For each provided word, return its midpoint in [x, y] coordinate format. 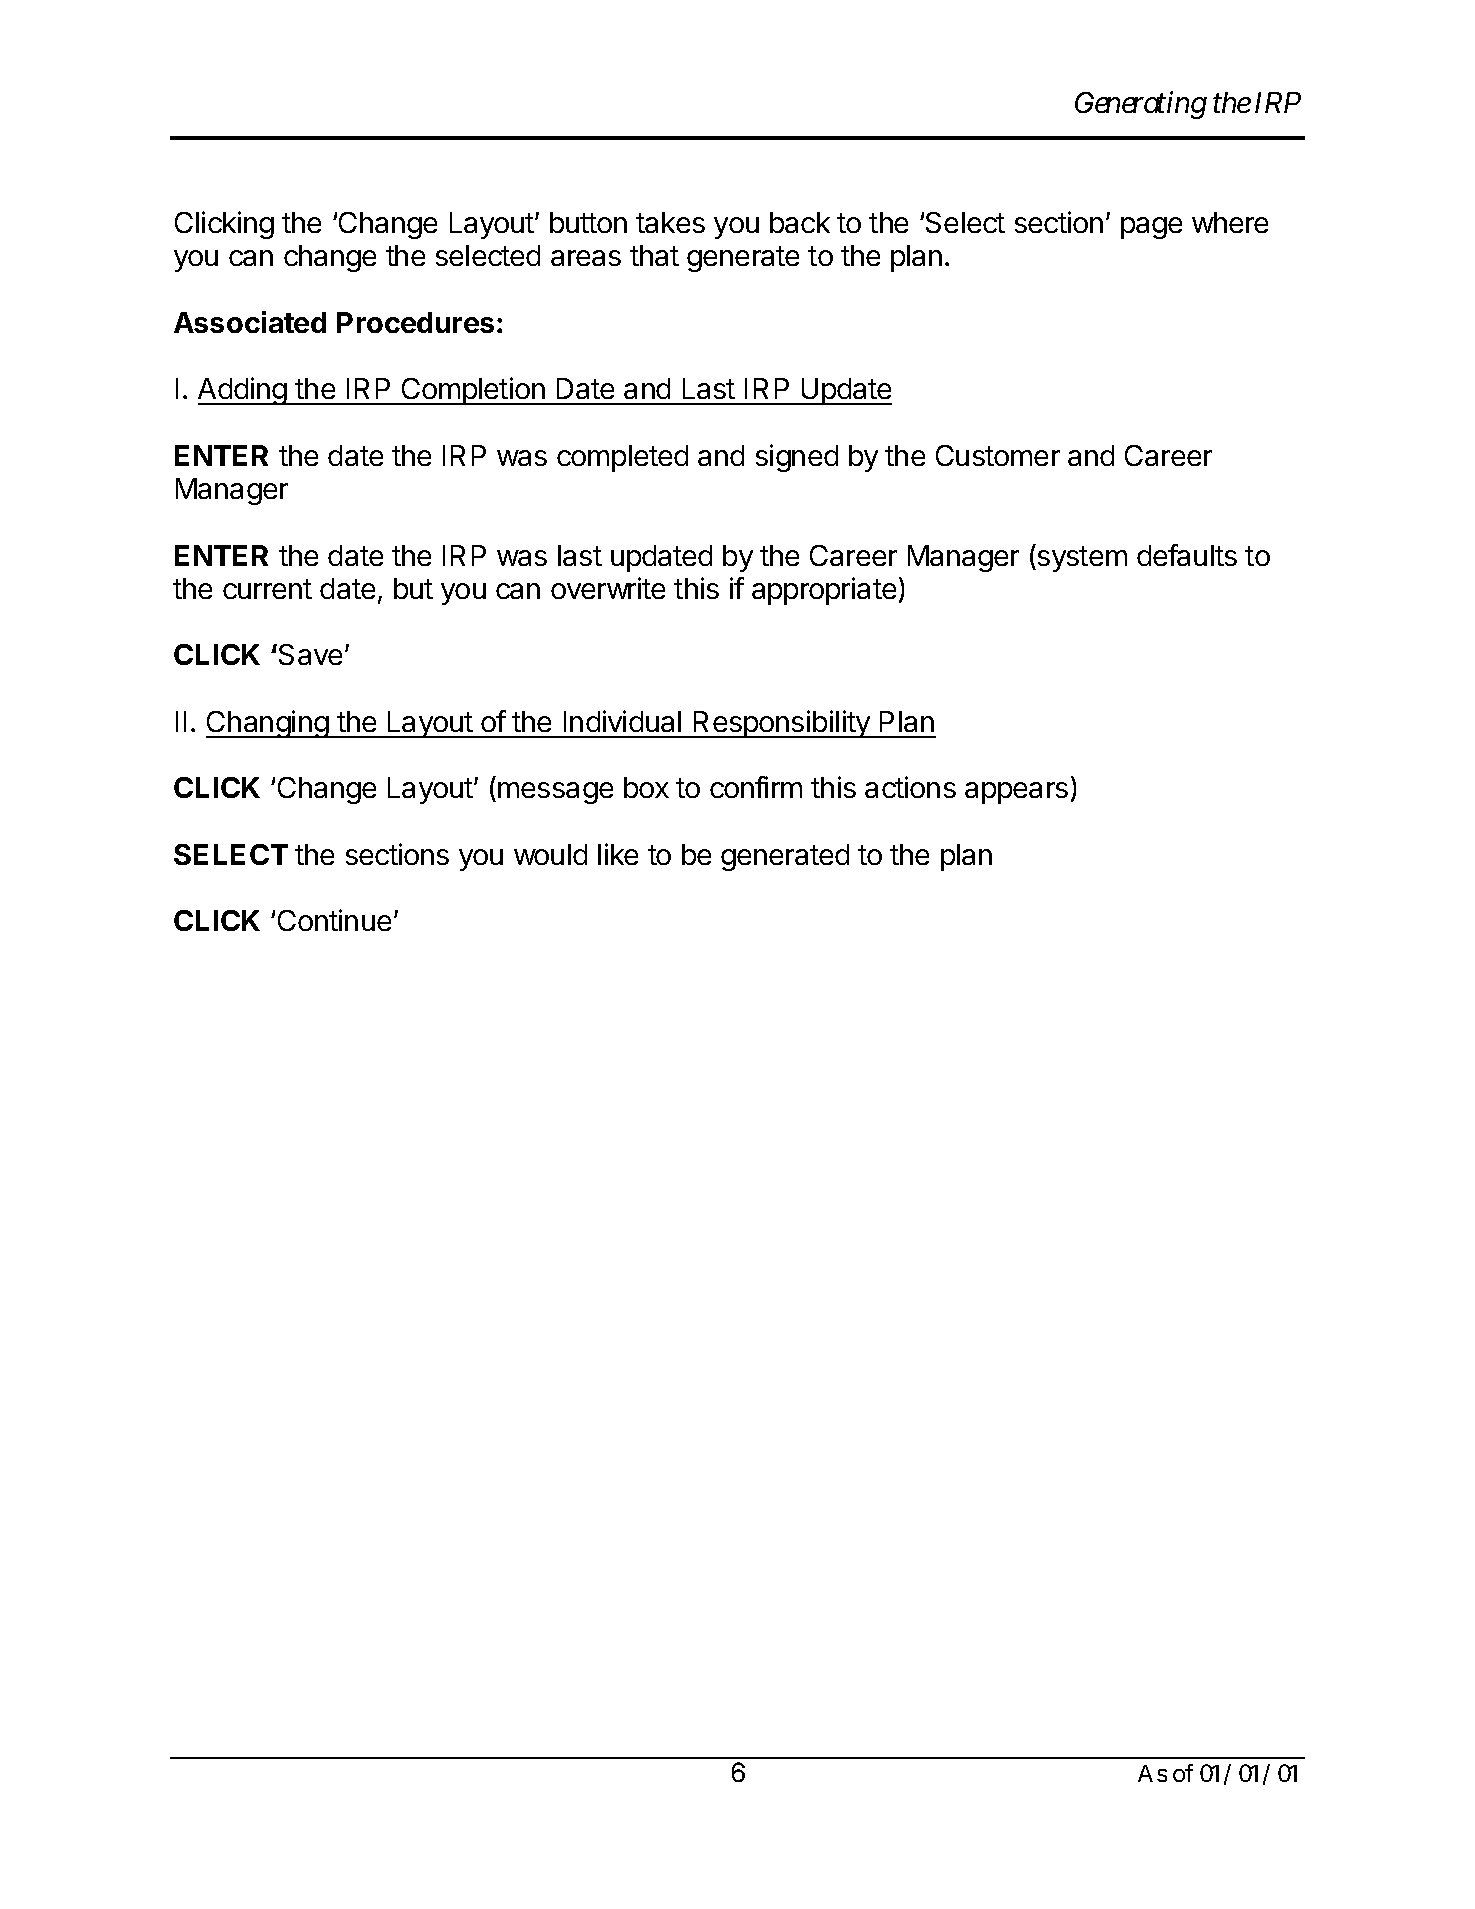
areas [586, 258]
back [800, 222]
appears [1016, 793]
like [618, 854]
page [1151, 228]
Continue [334, 920]
